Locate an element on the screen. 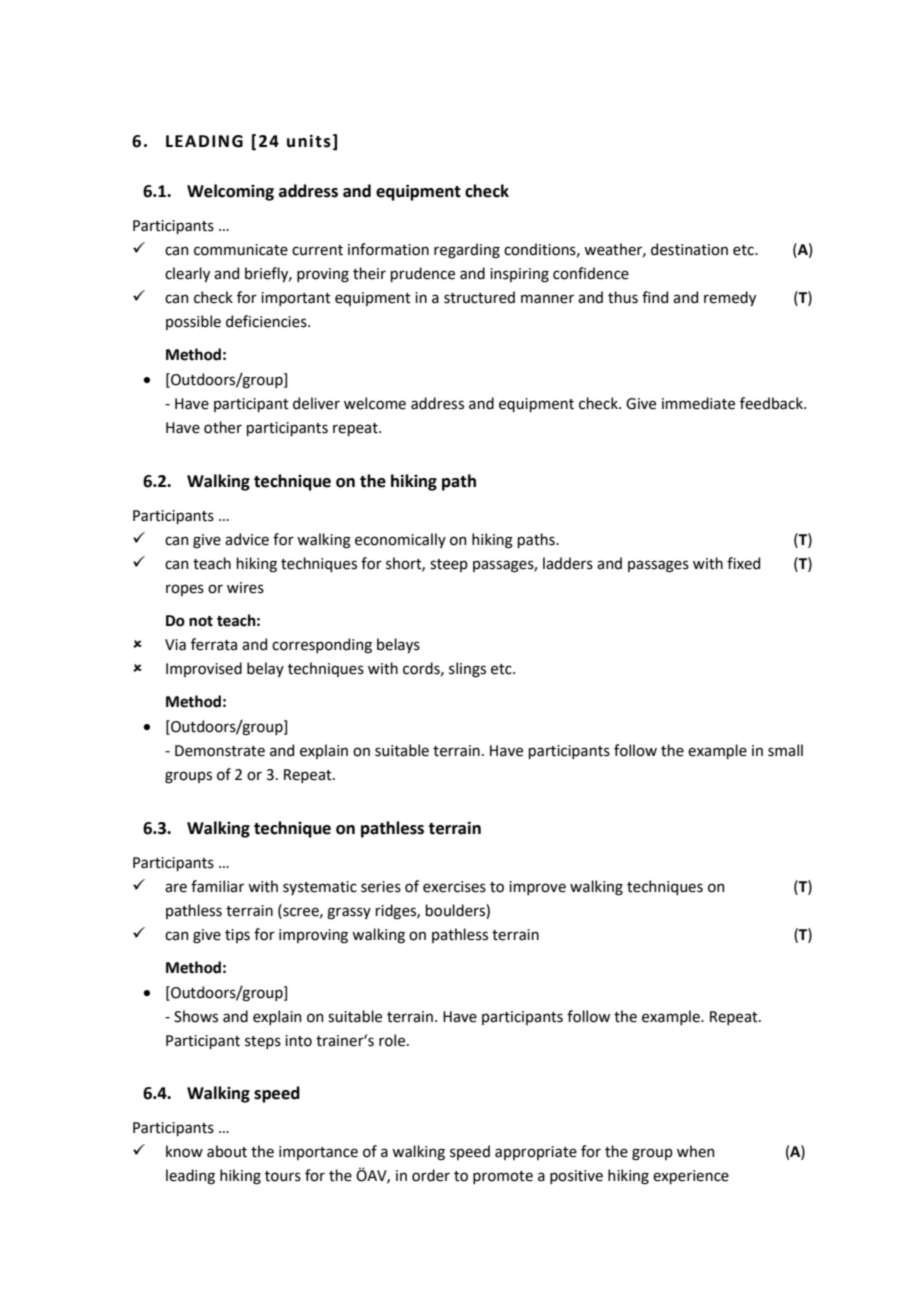 The width and height of the screenshot is (924, 1308). fixed is located at coordinates (743, 563).
